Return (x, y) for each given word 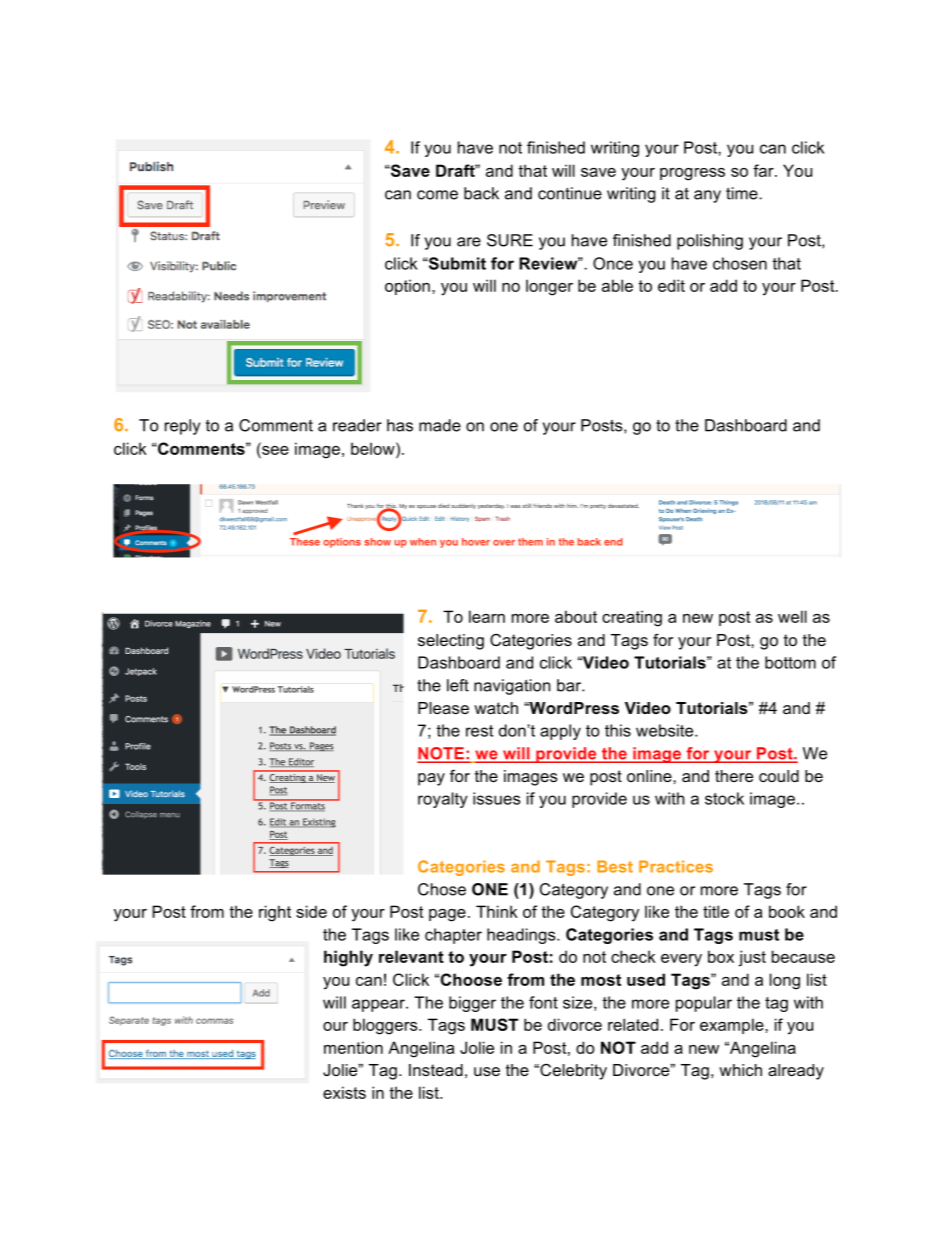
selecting (451, 642)
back (481, 193)
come (437, 195)
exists (344, 1092)
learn (487, 616)
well (792, 616)
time (743, 193)
